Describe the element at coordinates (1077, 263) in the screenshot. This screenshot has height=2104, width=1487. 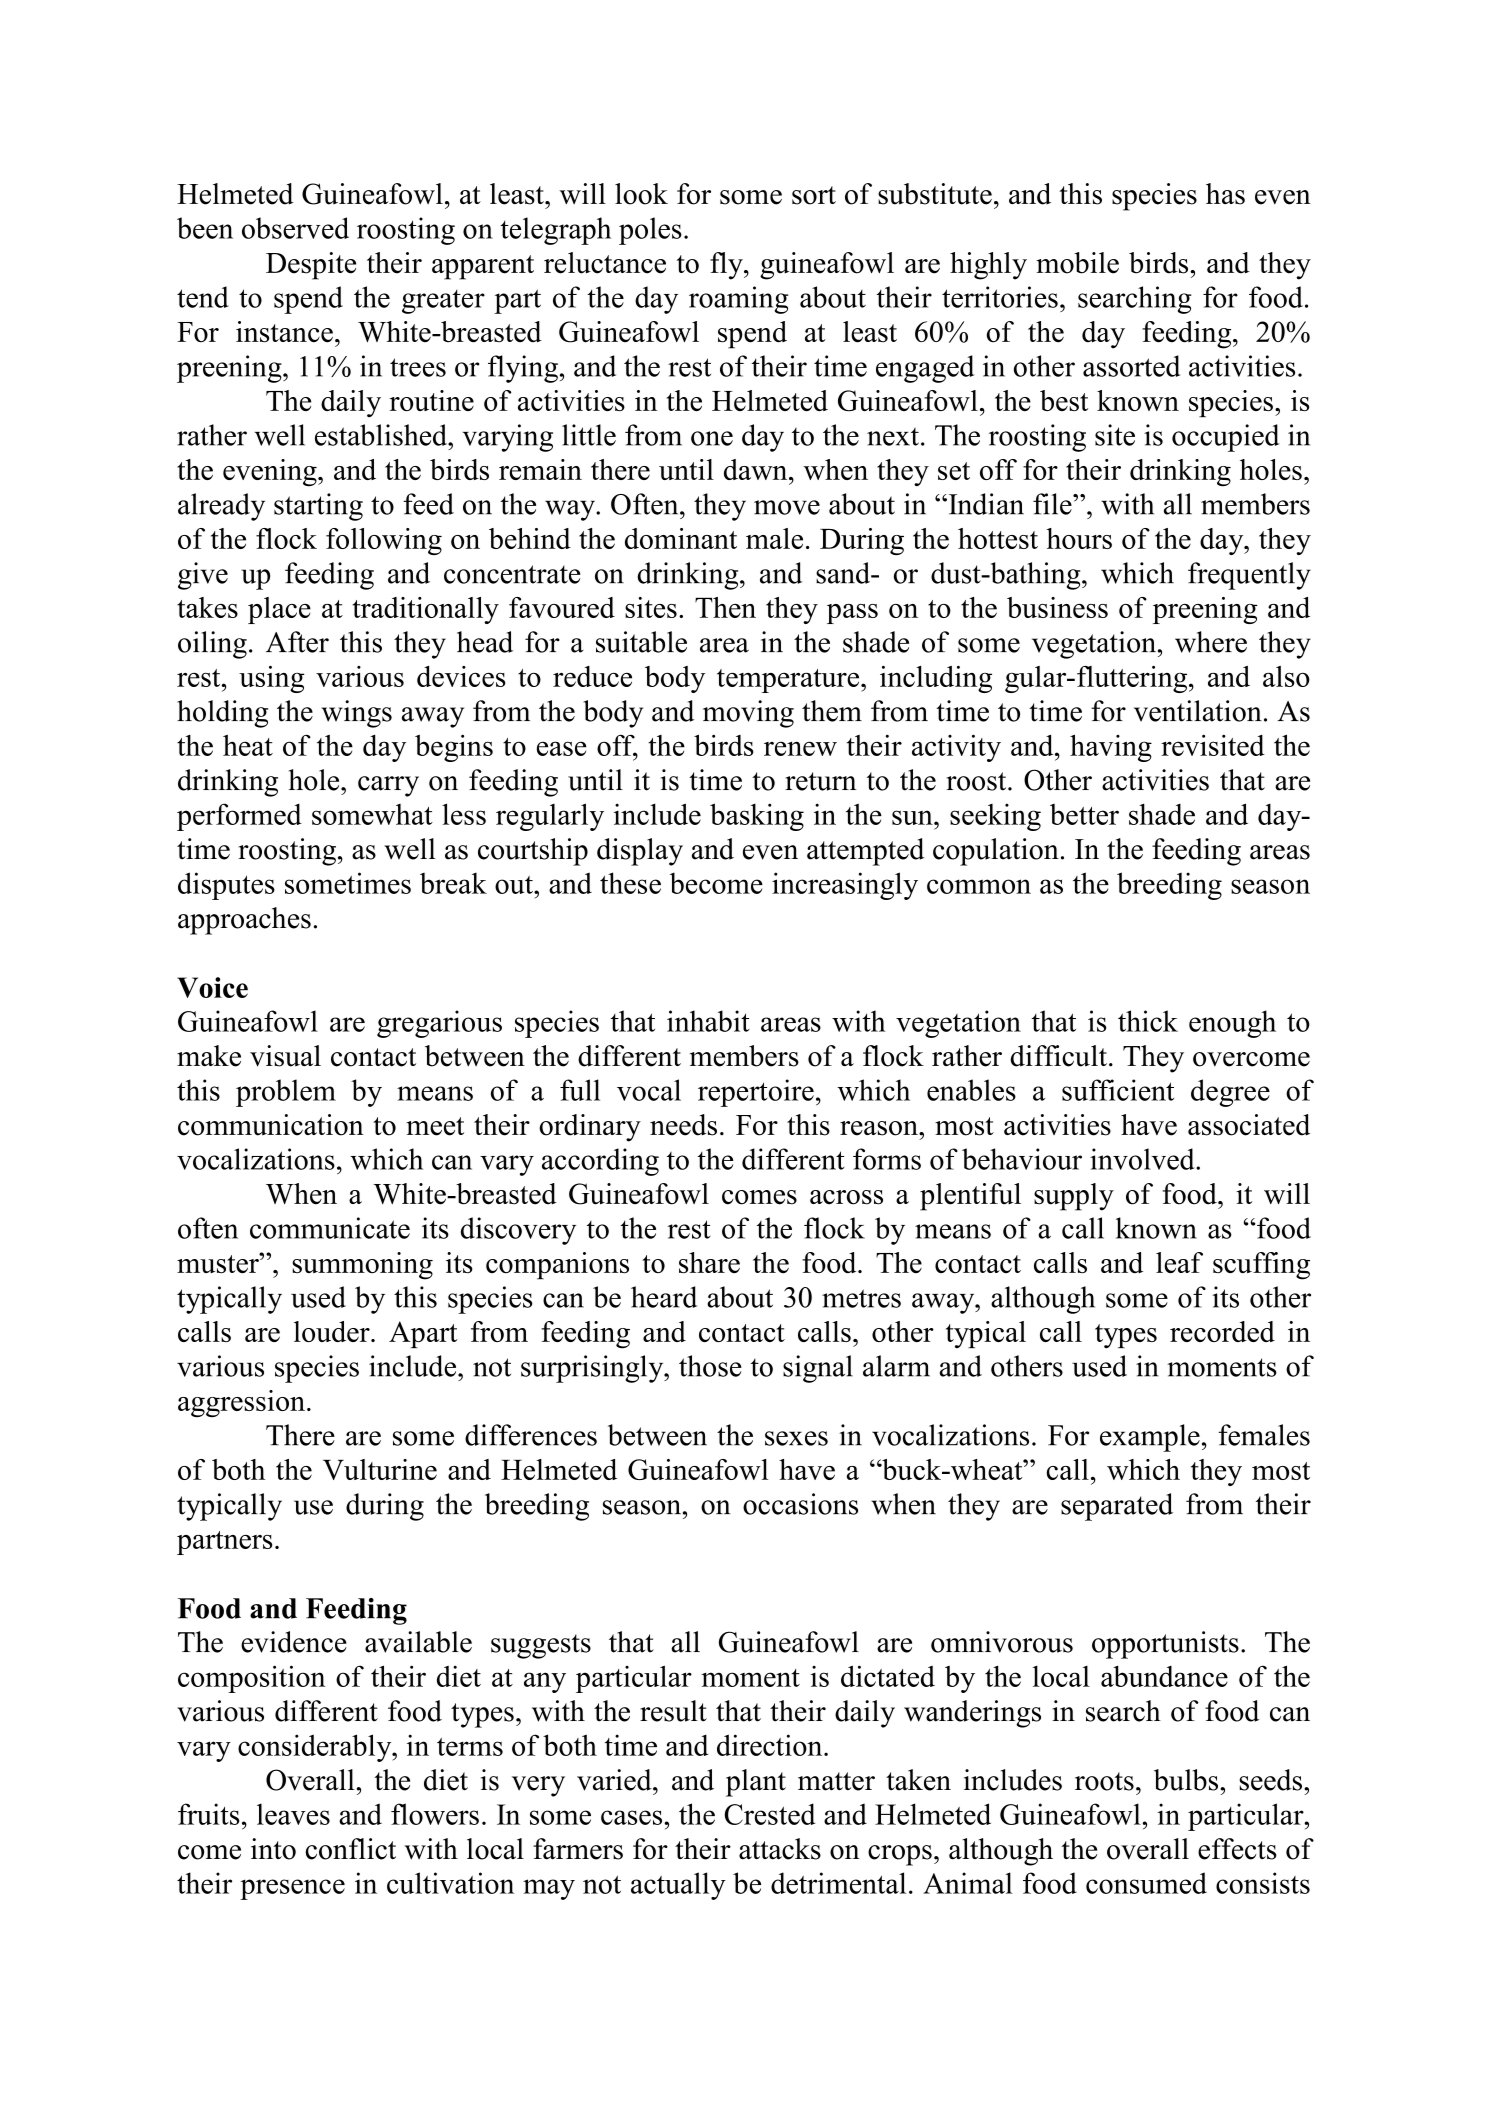
I see `mobile` at that location.
